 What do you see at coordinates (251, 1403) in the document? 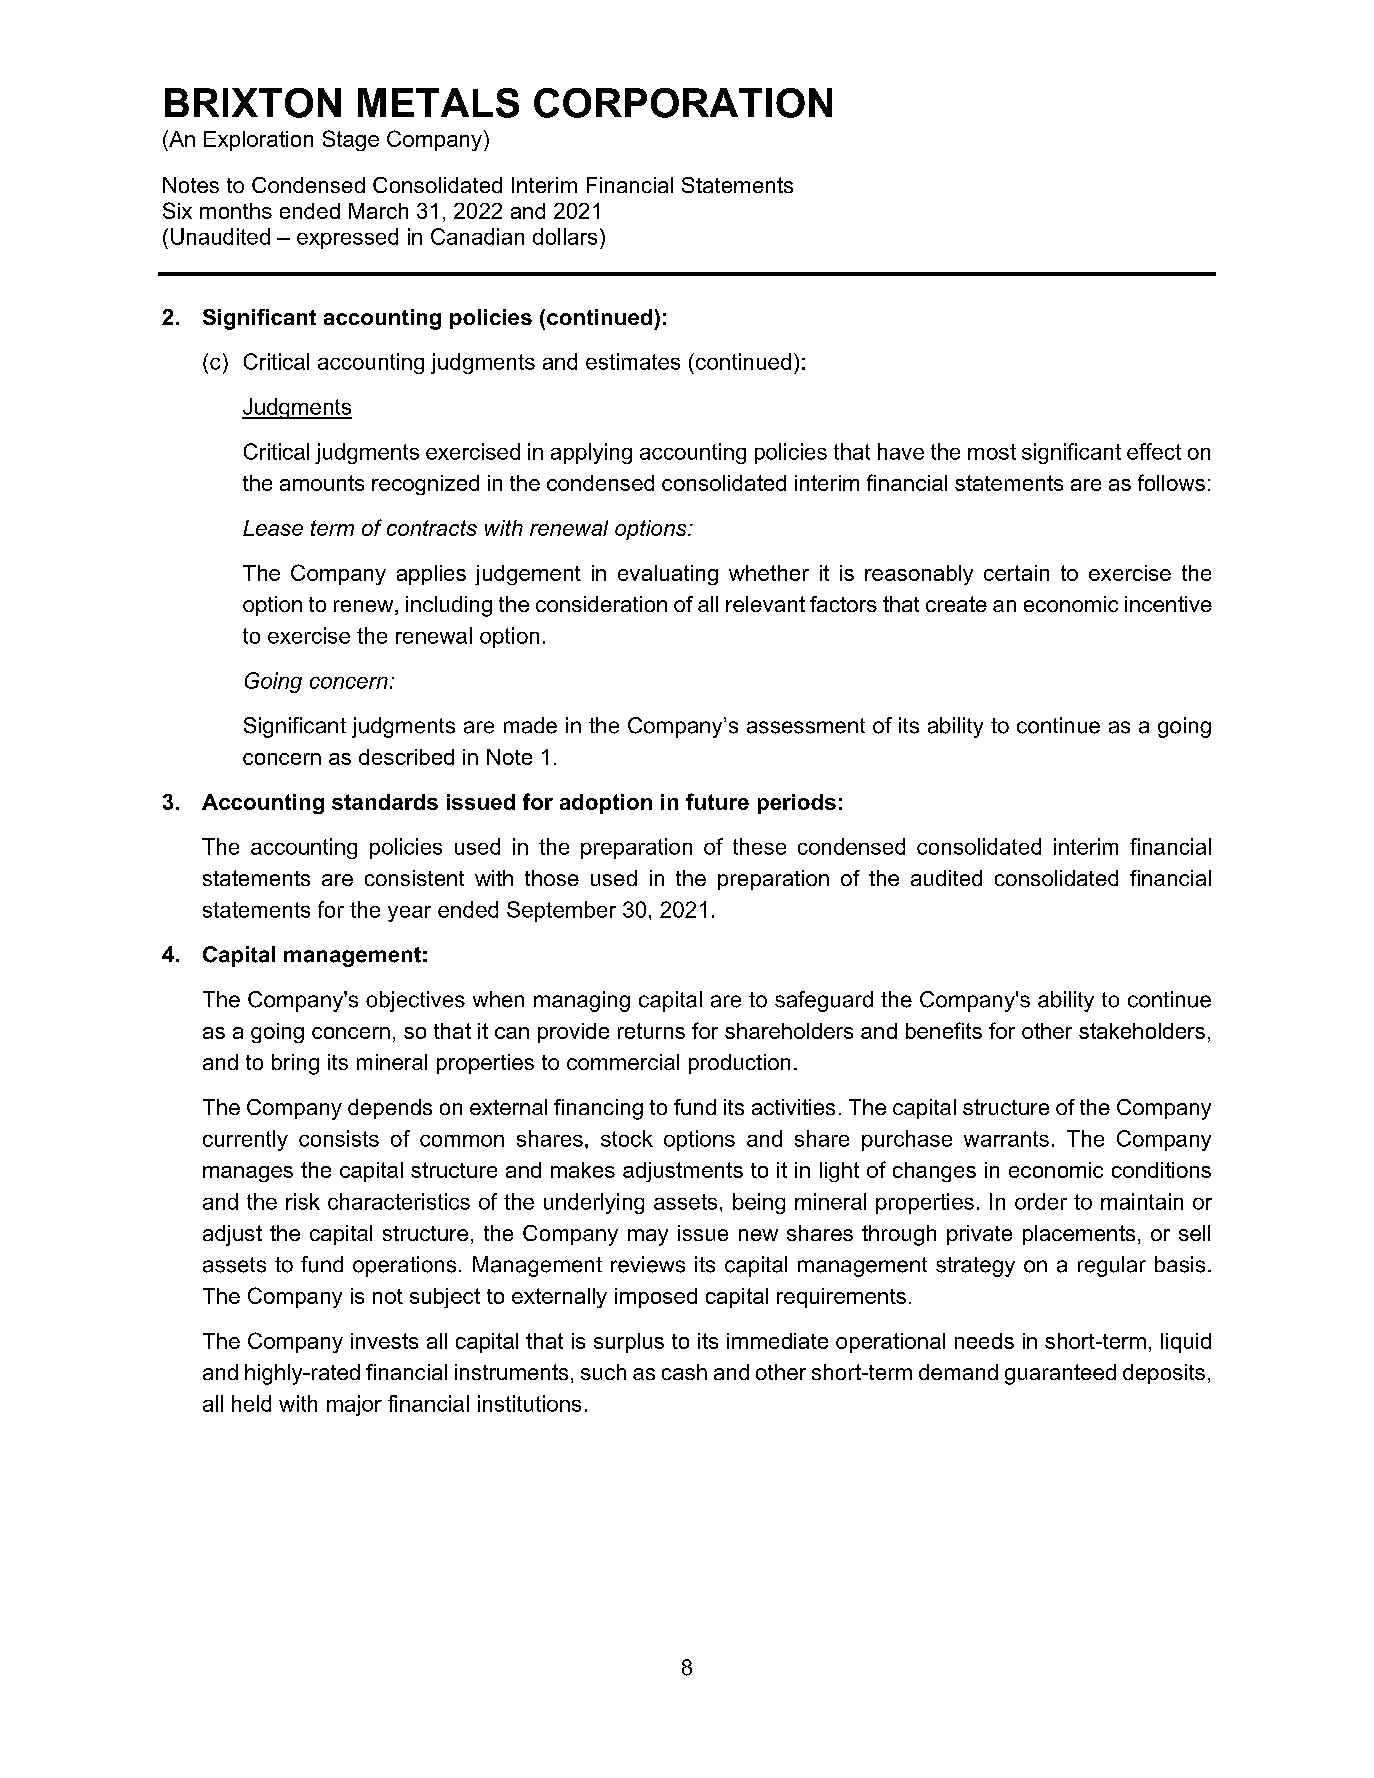
I see `held` at bounding box center [251, 1403].
